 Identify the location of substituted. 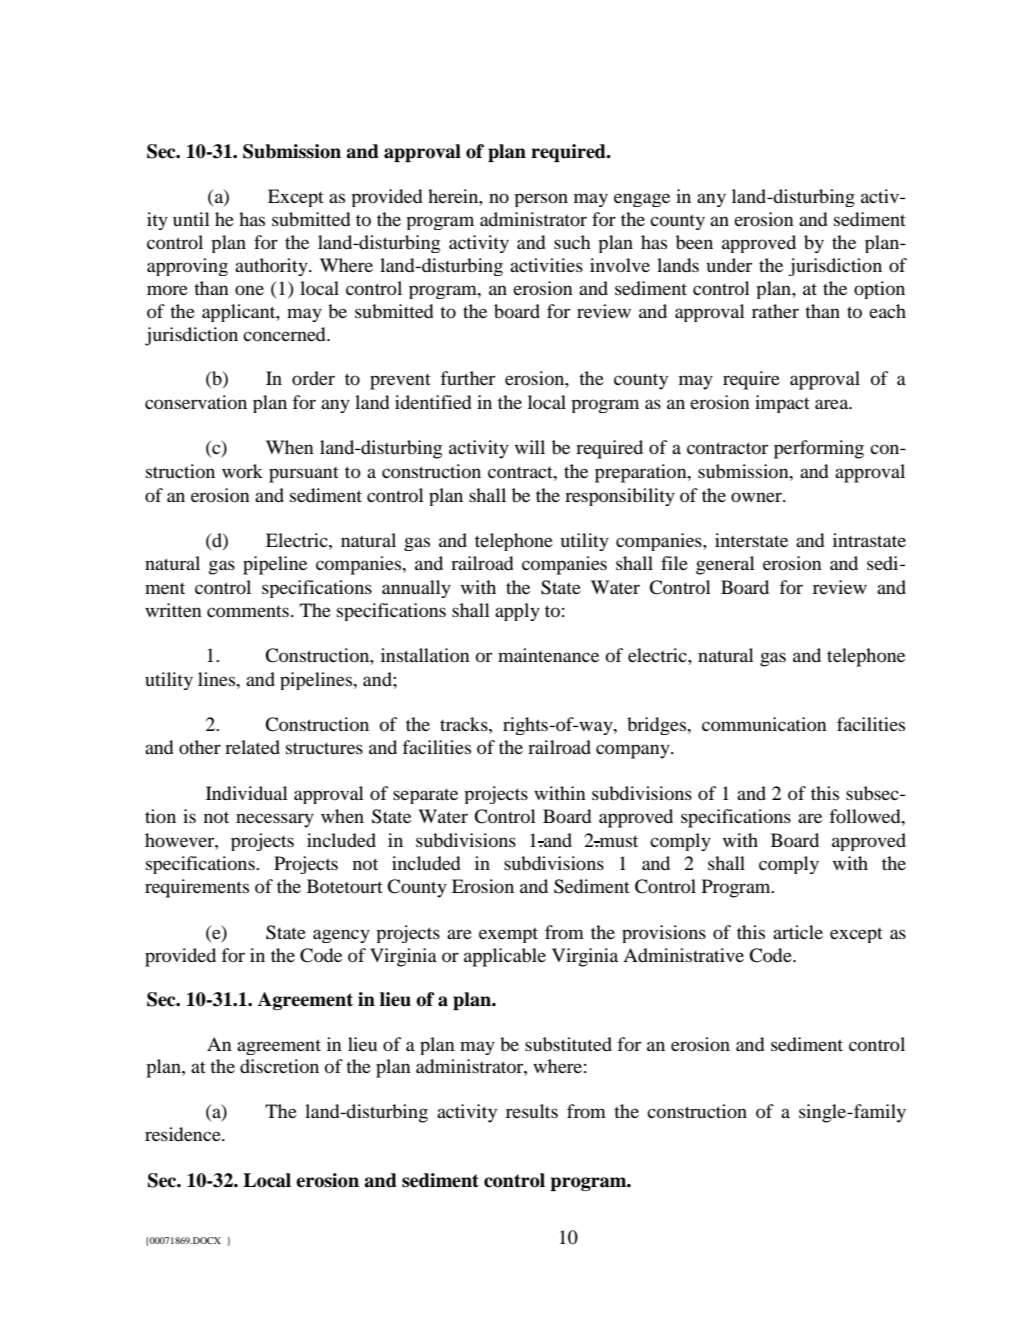
(568, 1044).
